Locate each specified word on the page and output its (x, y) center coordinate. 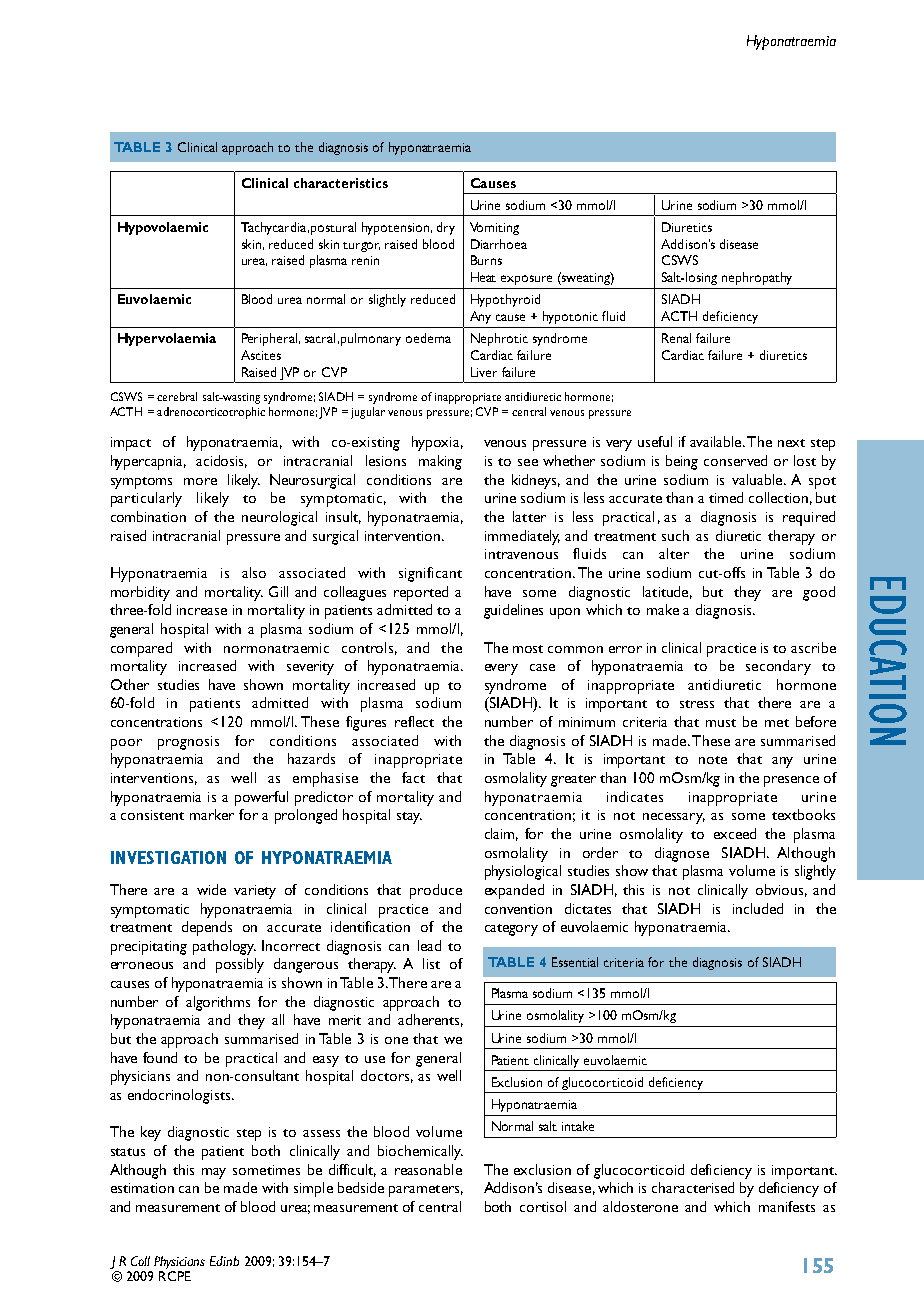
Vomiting (494, 228)
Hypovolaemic (163, 228)
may (214, 1173)
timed (726, 497)
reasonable (428, 1169)
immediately (522, 537)
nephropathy (757, 278)
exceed (735, 833)
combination (148, 516)
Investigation (168, 857)
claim (501, 834)
